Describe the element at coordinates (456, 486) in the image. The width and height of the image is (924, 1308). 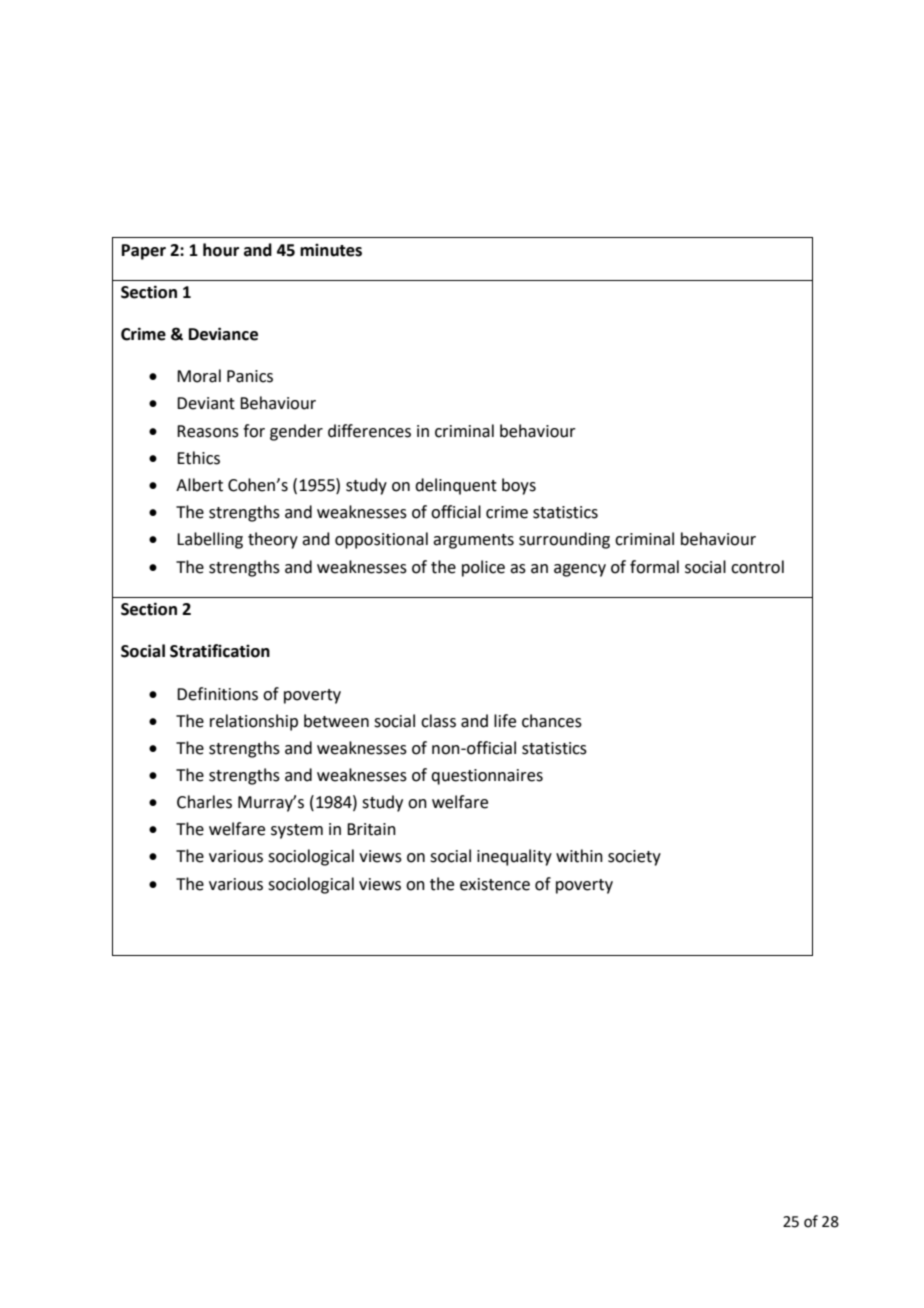
I see `delinquent` at that location.
